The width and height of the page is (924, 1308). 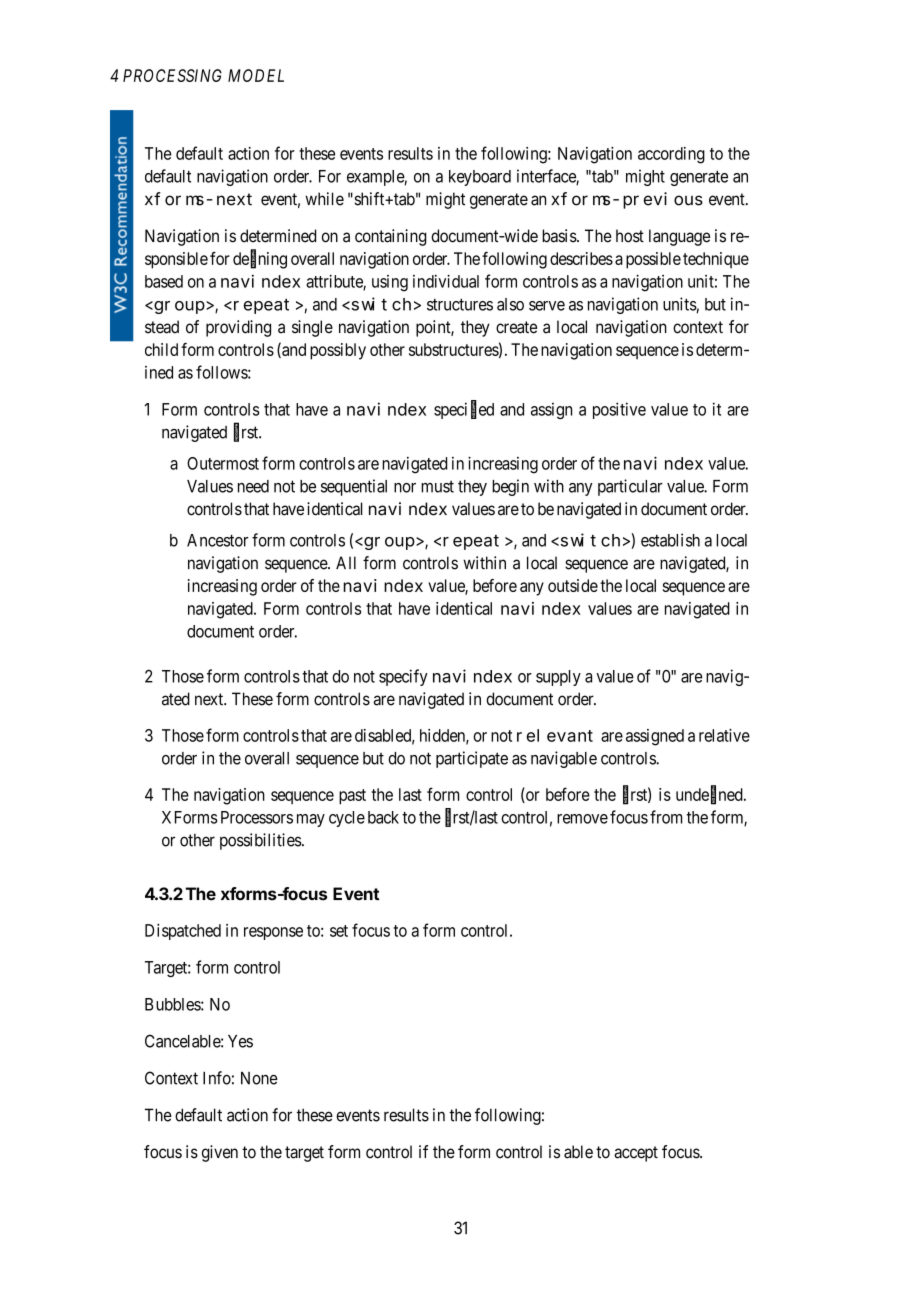 What do you see at coordinates (217, 540) in the page?
I see `Ancestor` at bounding box center [217, 540].
